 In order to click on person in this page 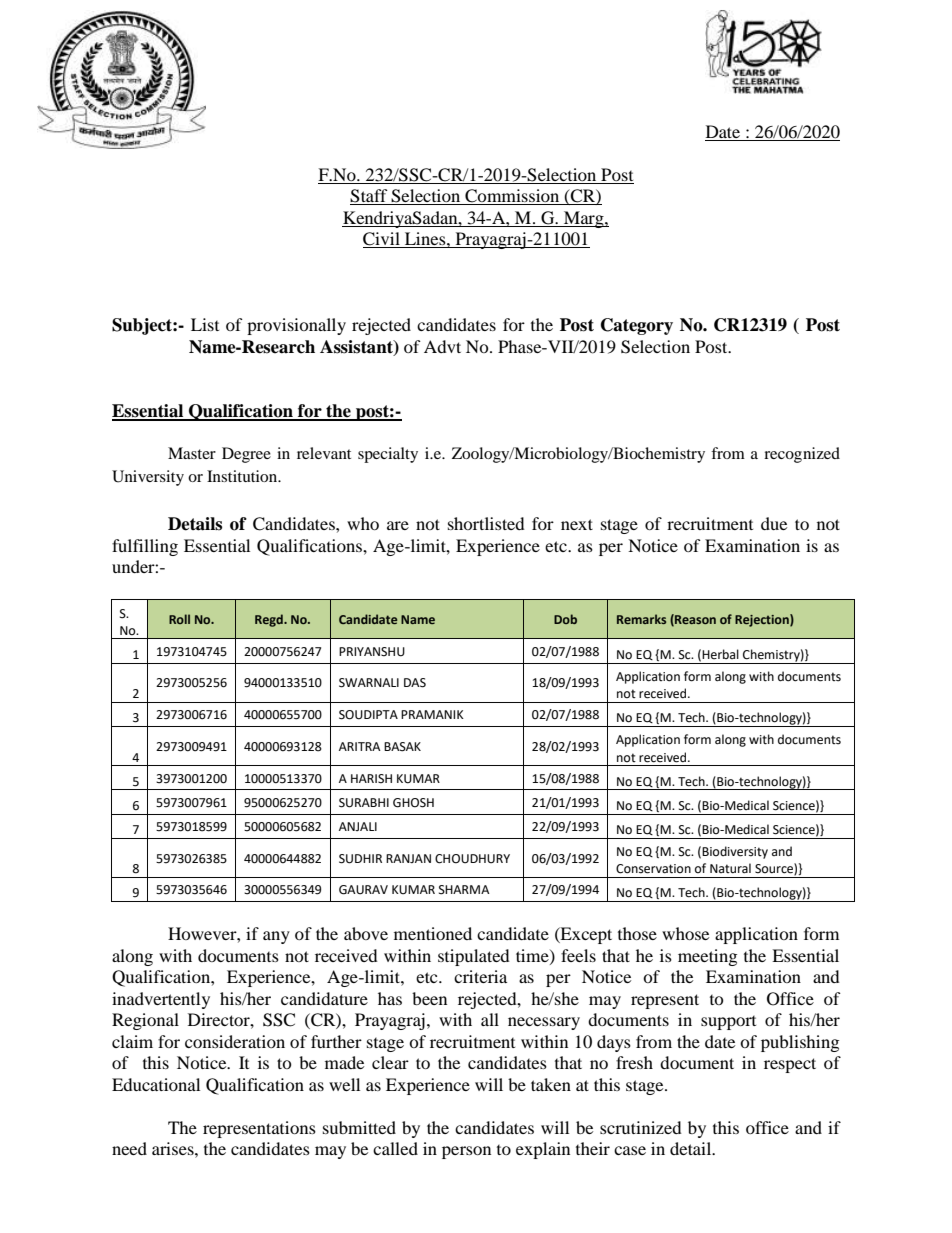, I will do `click(466, 1152)`.
